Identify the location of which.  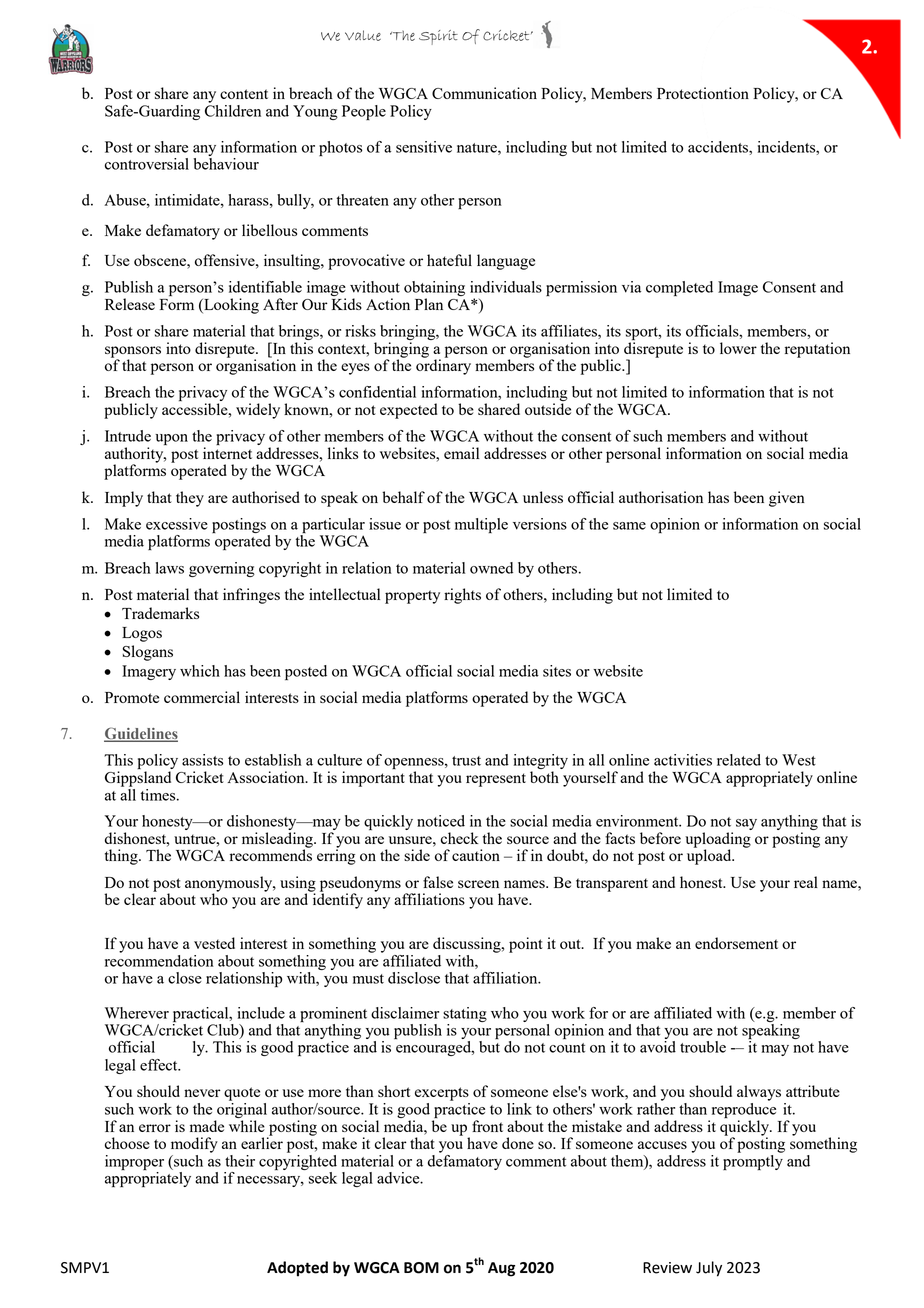
(200, 671).
